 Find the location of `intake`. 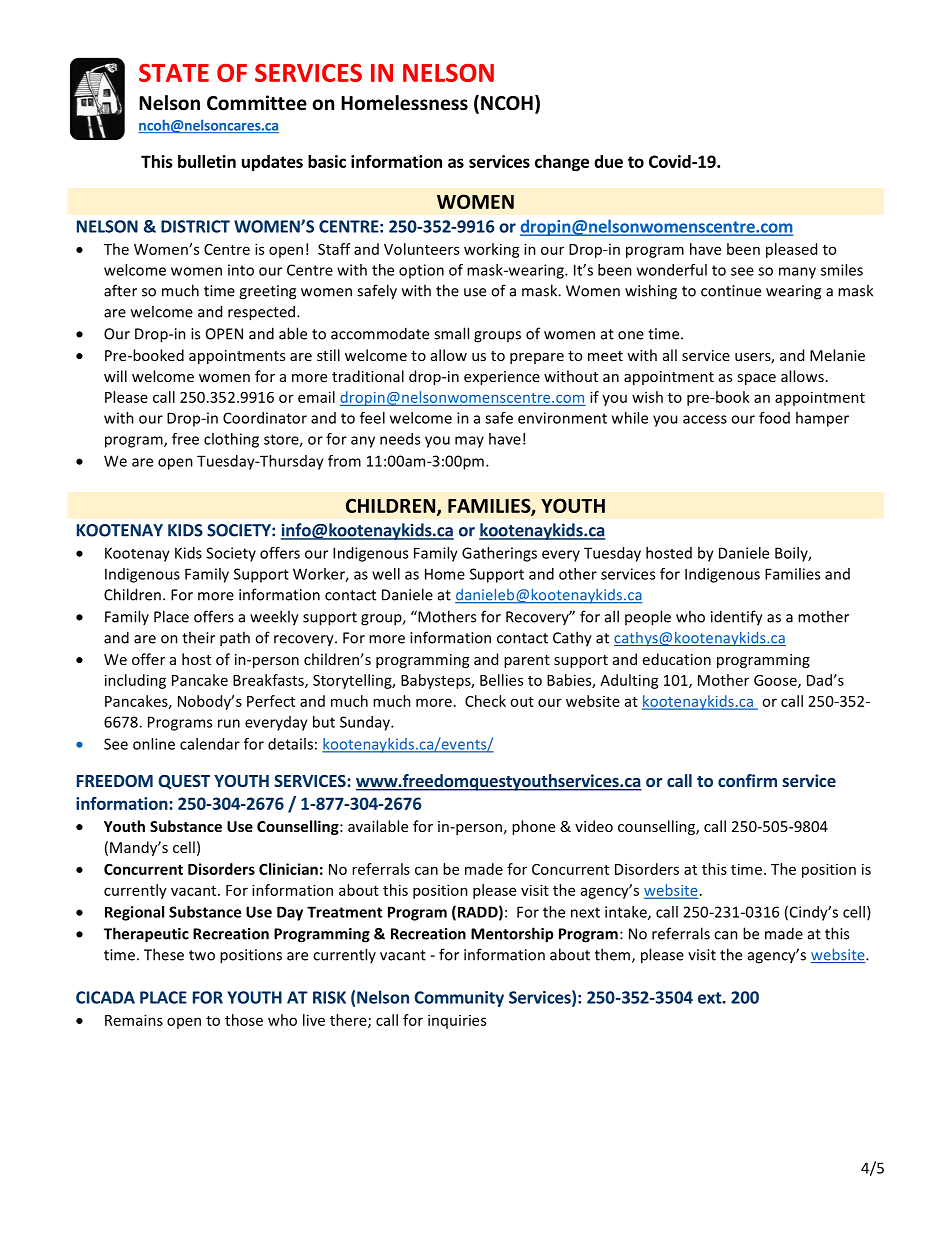

intake is located at coordinates (627, 913).
